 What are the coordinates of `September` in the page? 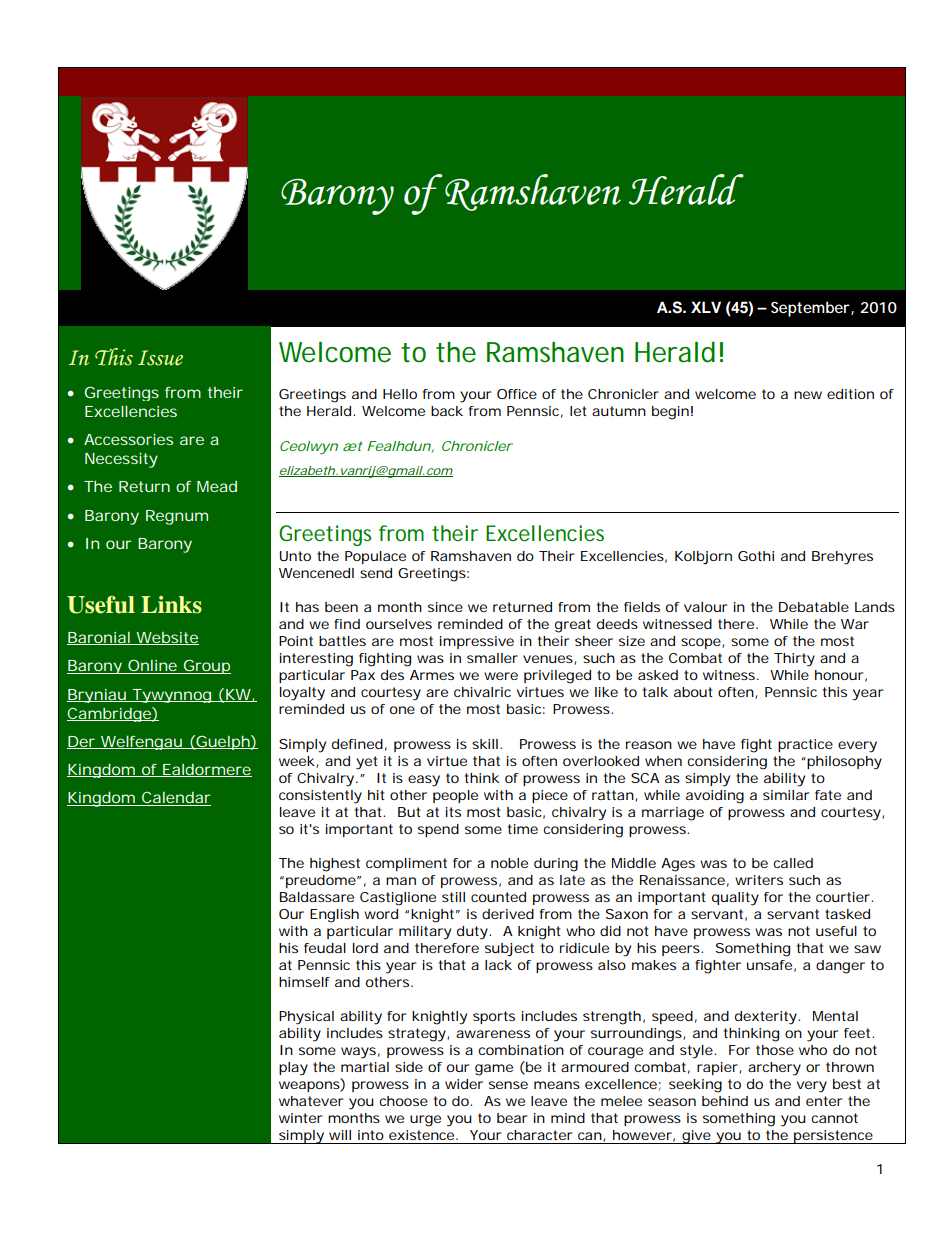 It's located at (811, 309).
